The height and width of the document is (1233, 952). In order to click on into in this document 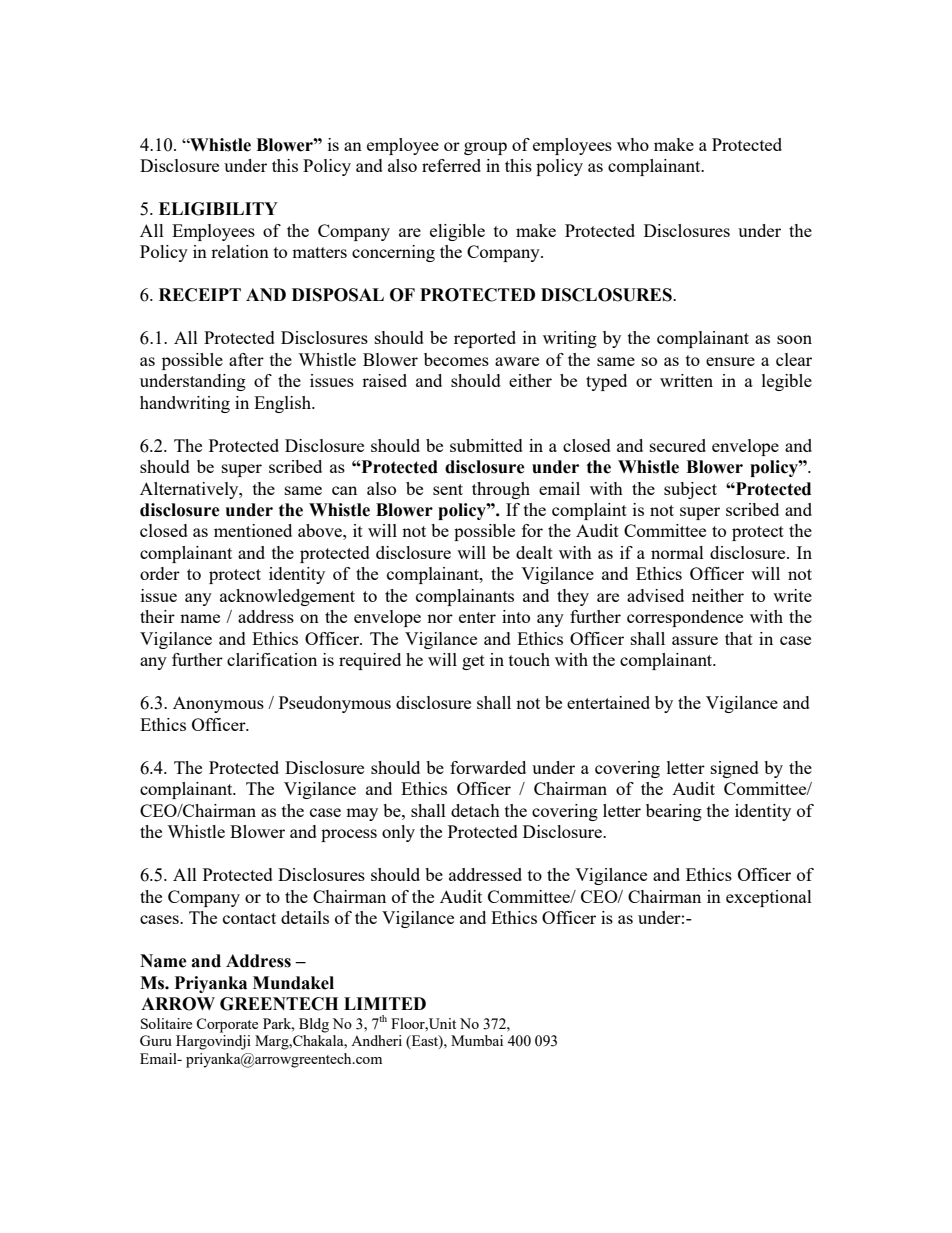, I will do `click(516, 616)`.
